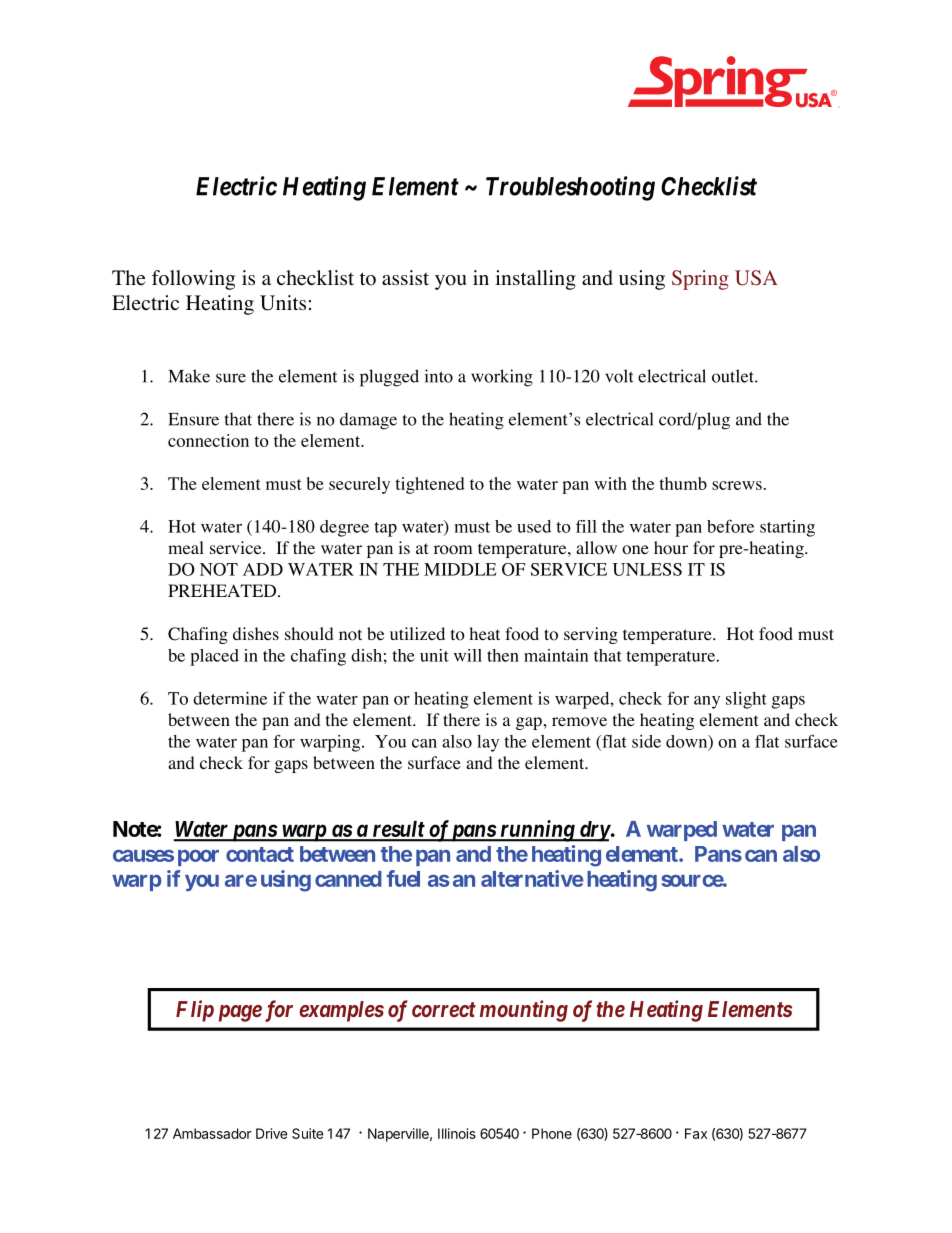 The image size is (952, 1233). What do you see at coordinates (263, 569) in the document?
I see `ADD` at bounding box center [263, 569].
